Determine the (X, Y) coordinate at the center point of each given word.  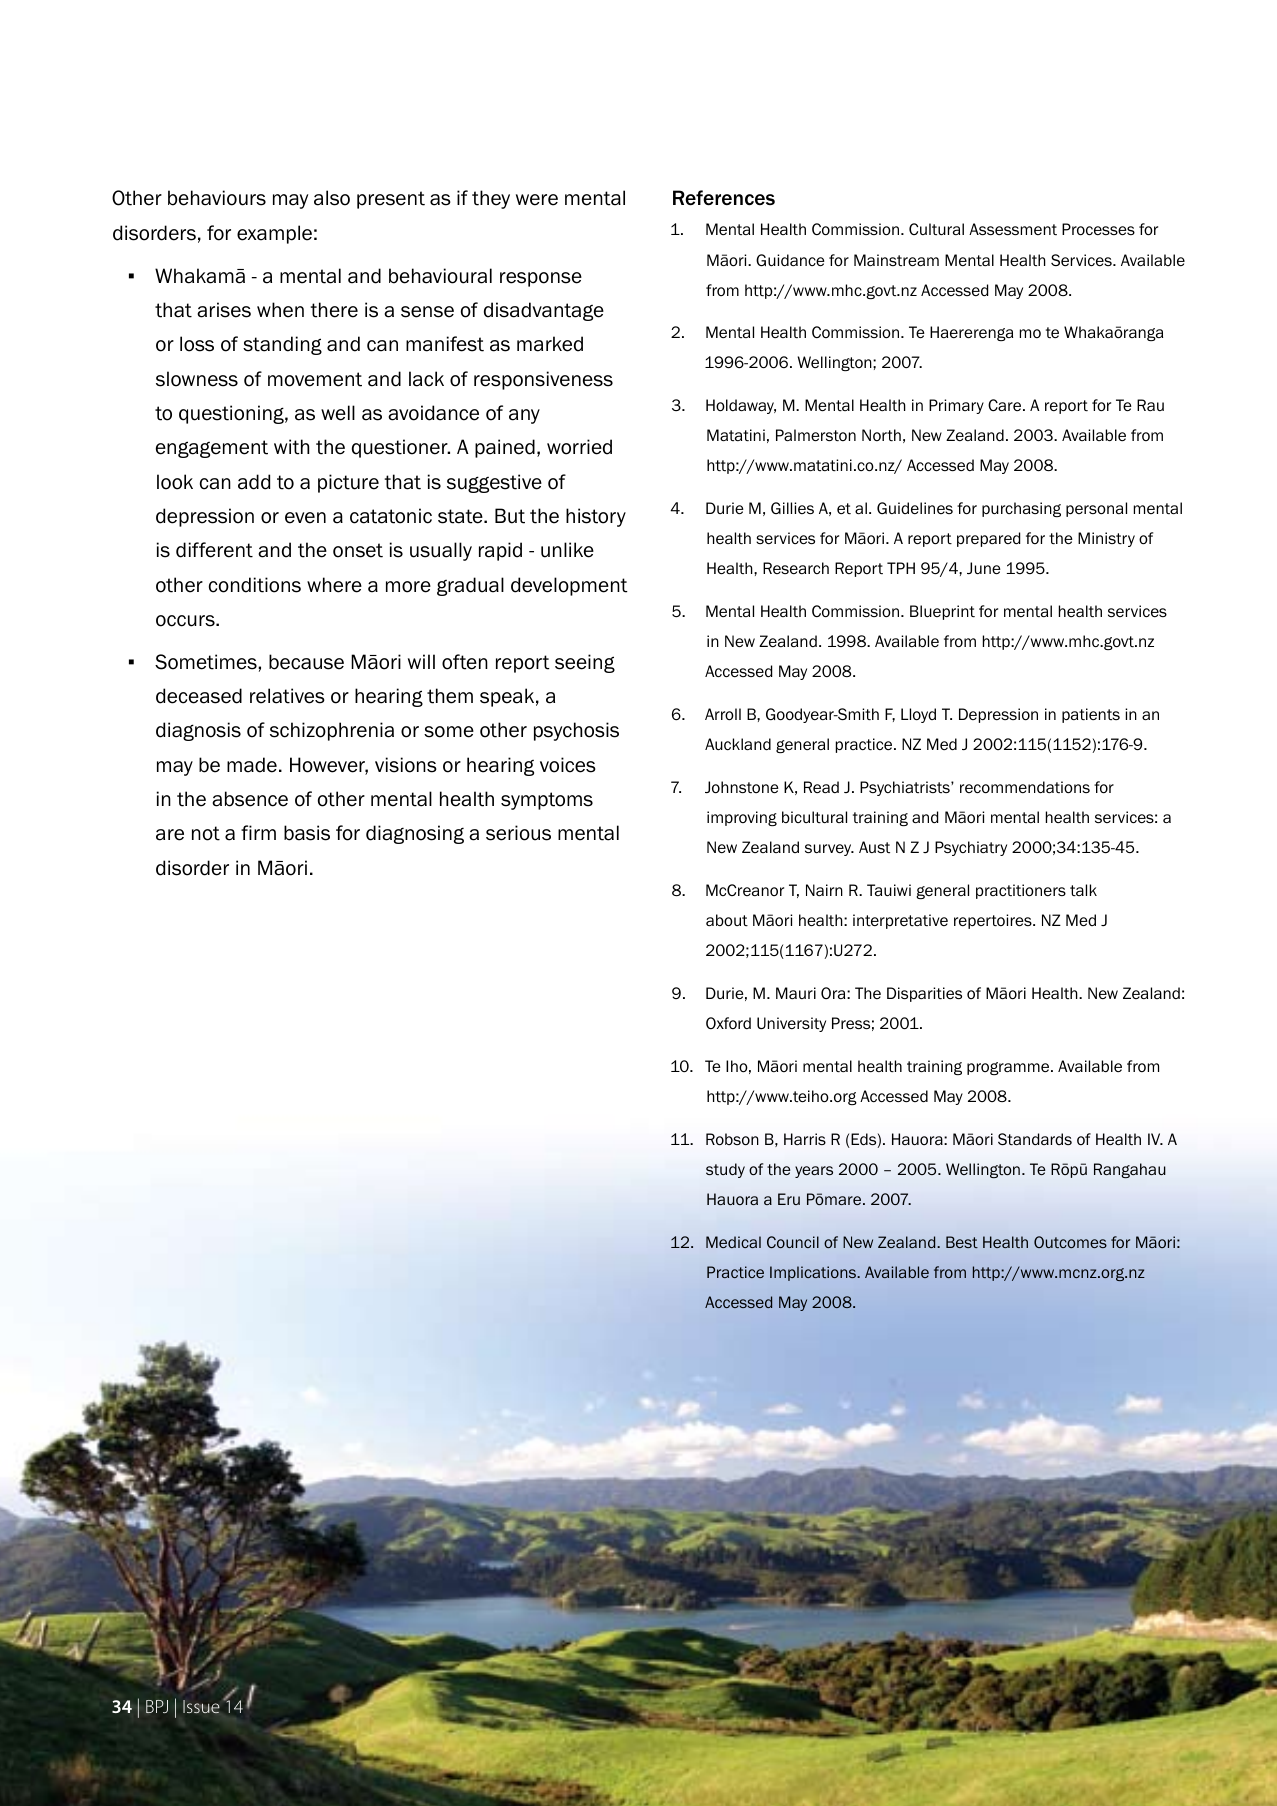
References (724, 198)
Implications (814, 1273)
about (727, 920)
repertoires (994, 921)
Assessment (1013, 229)
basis (307, 833)
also (332, 198)
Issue (201, 1707)
